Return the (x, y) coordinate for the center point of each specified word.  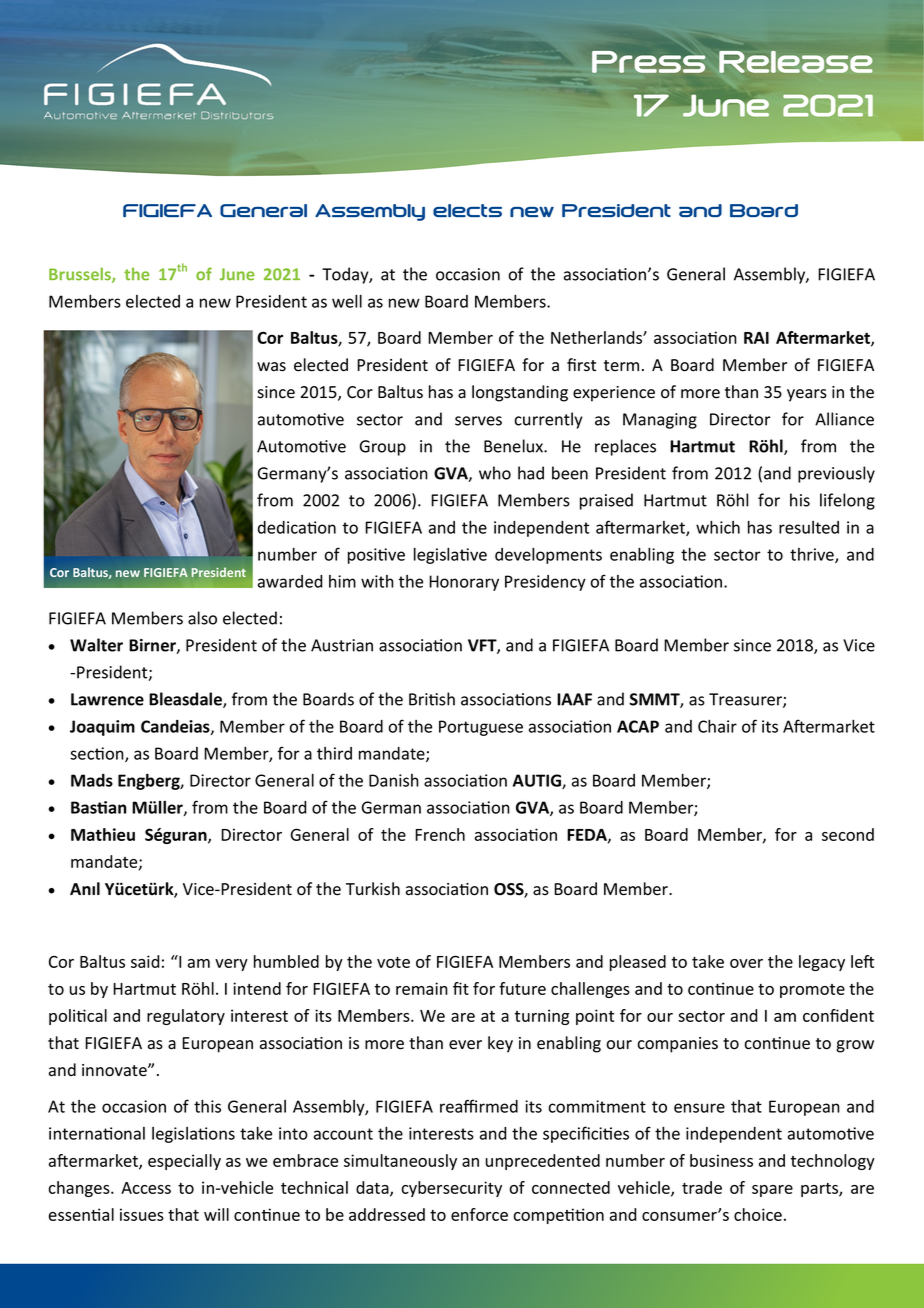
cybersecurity (451, 1189)
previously (836, 474)
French (440, 834)
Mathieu (103, 834)
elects (467, 210)
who (495, 473)
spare (772, 1191)
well (347, 301)
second (848, 834)
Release (796, 62)
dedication (297, 527)
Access (146, 1188)
